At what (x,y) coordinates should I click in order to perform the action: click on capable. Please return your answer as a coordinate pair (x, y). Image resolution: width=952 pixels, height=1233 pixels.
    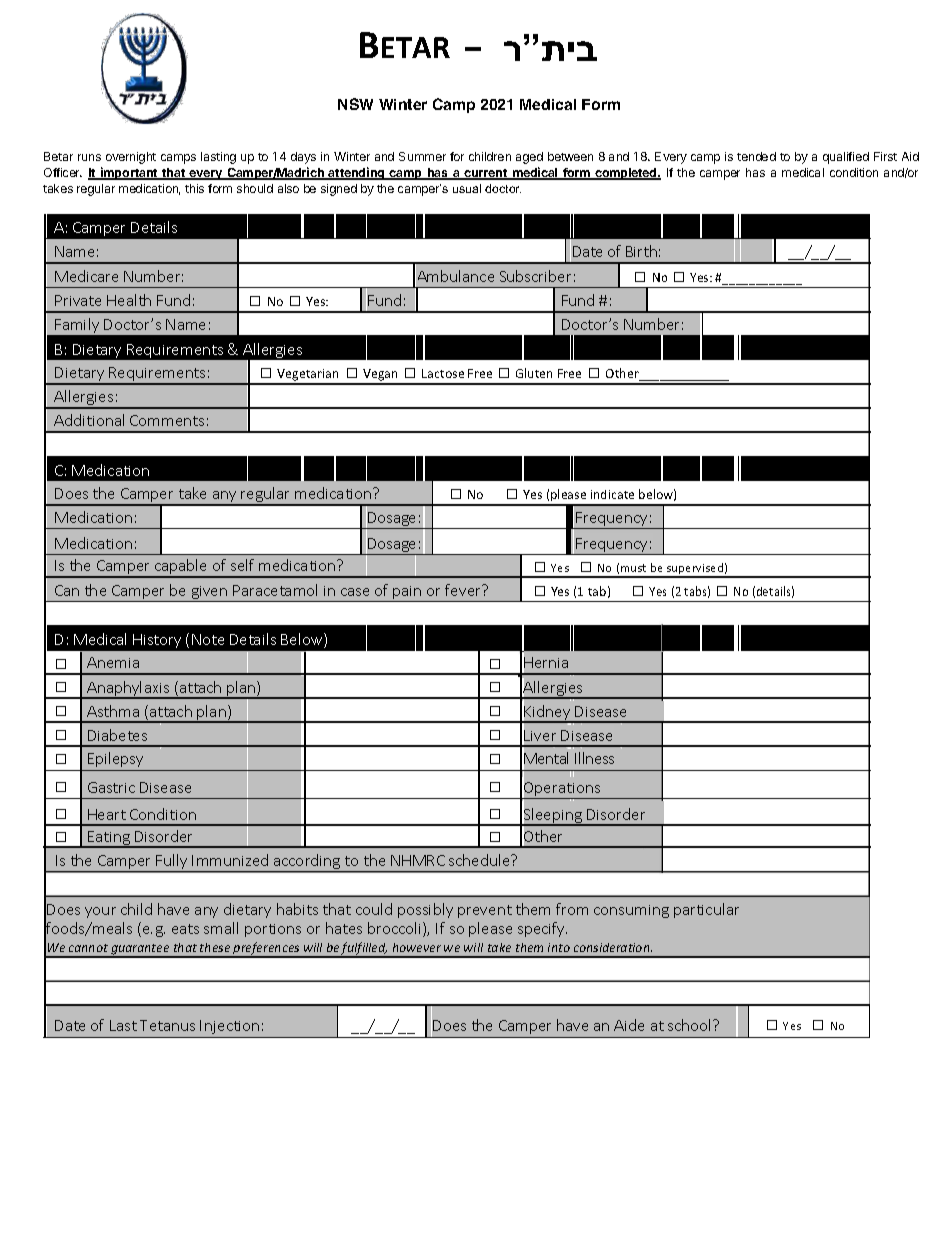
    Looking at the image, I should click on (181, 568).
